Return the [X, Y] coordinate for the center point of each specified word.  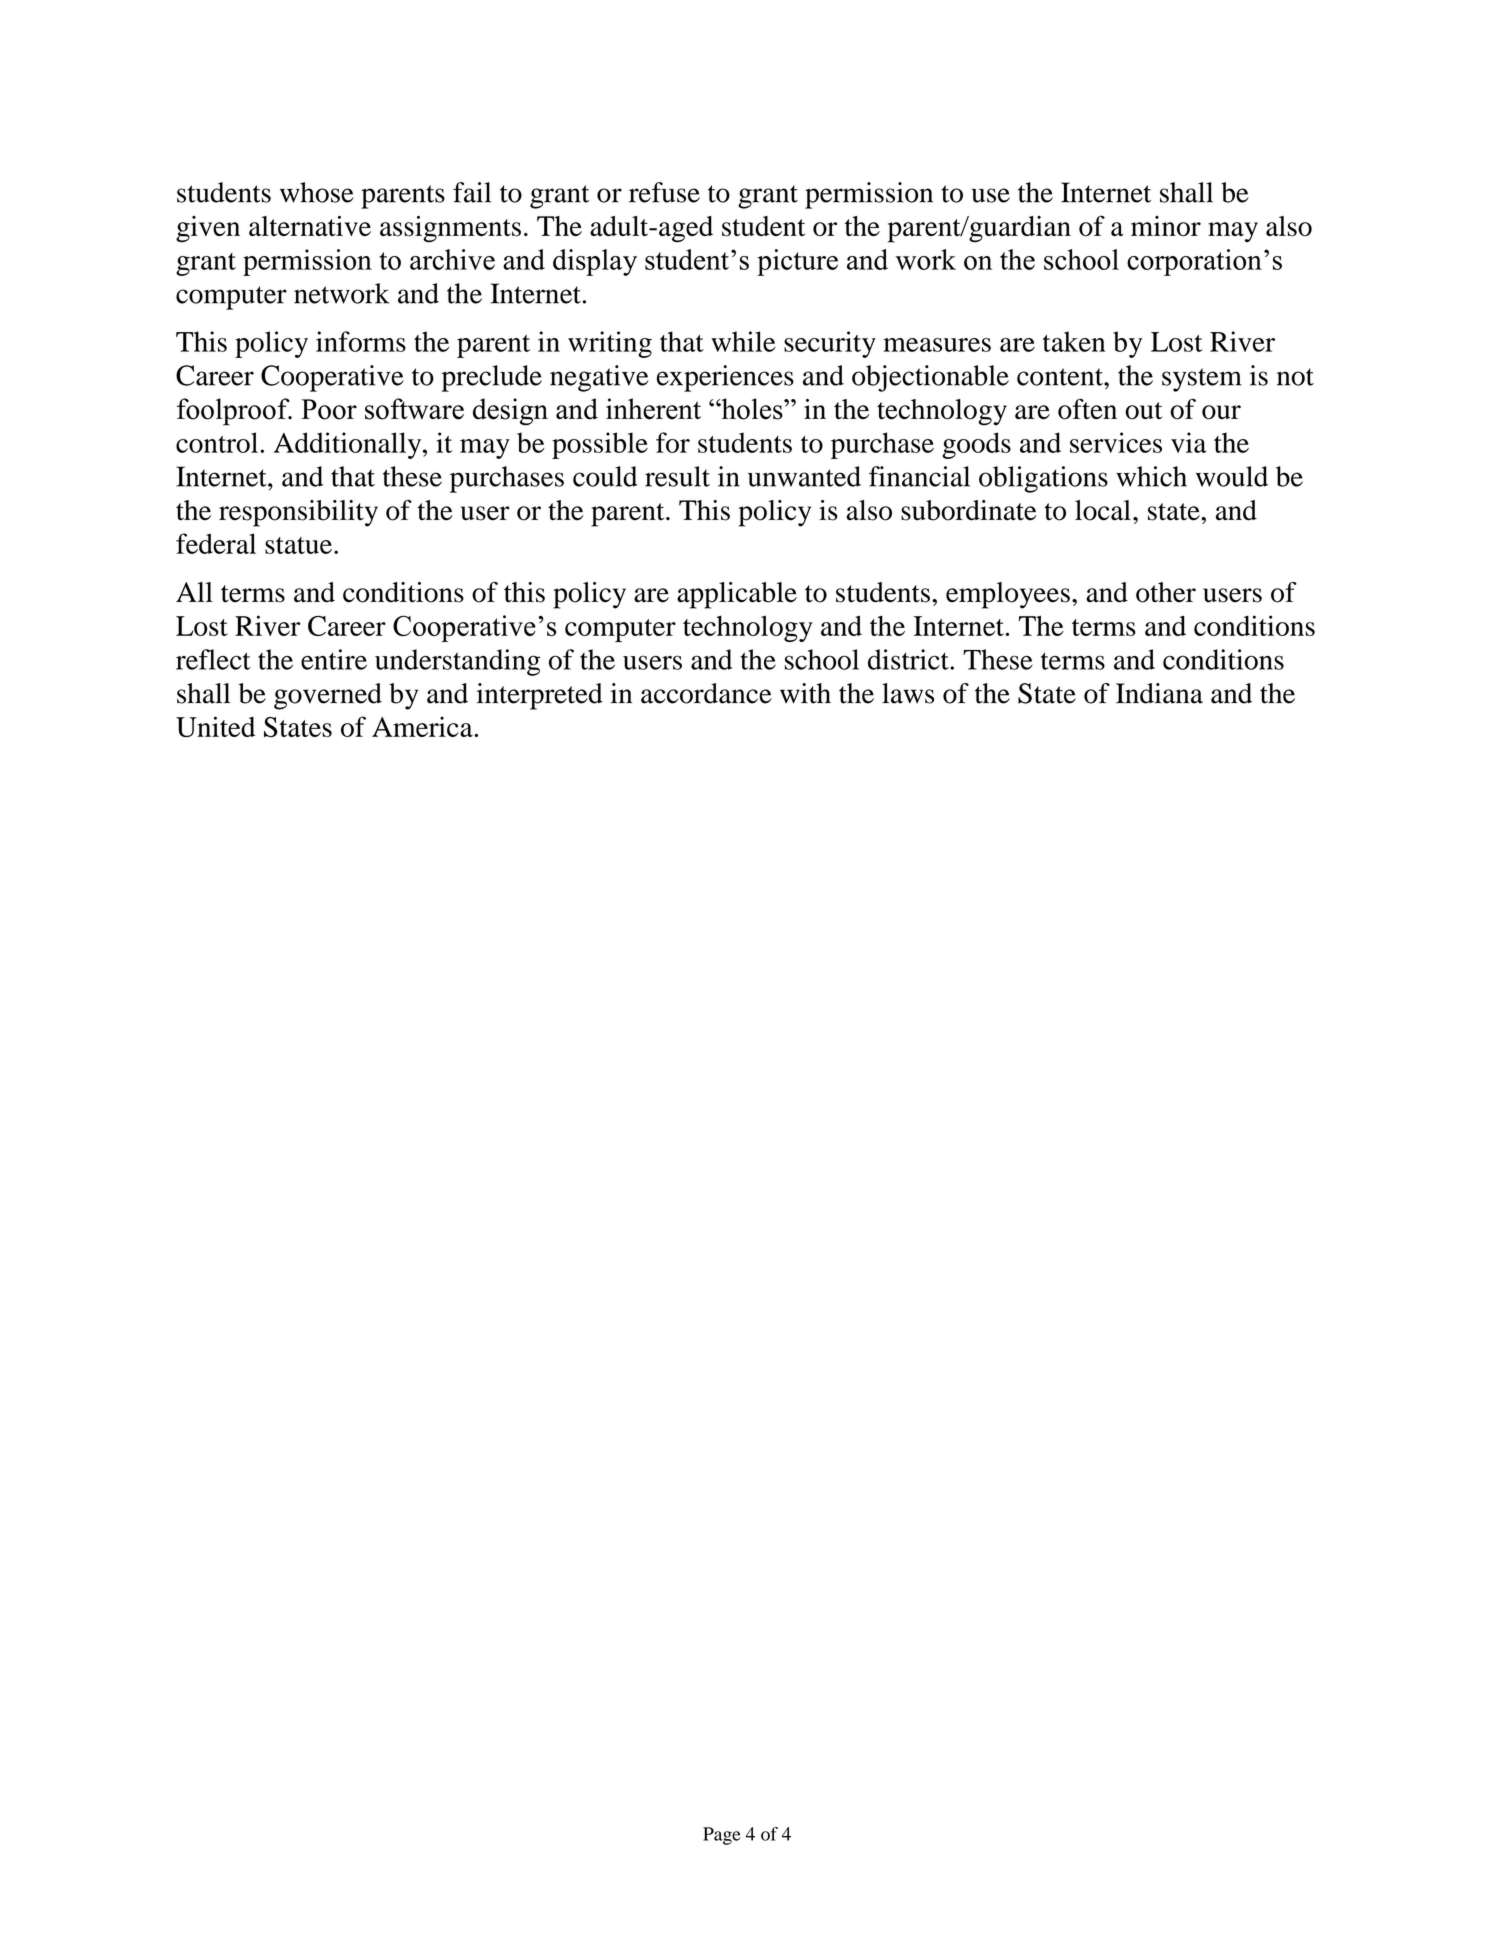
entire [334, 659]
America [423, 726]
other [1166, 592]
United [215, 726]
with [805, 693]
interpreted [540, 696]
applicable [737, 595]
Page [722, 1836]
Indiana [1159, 693]
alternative [310, 226]
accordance [706, 693]
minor [1166, 226]
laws [908, 693]
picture [797, 262]
